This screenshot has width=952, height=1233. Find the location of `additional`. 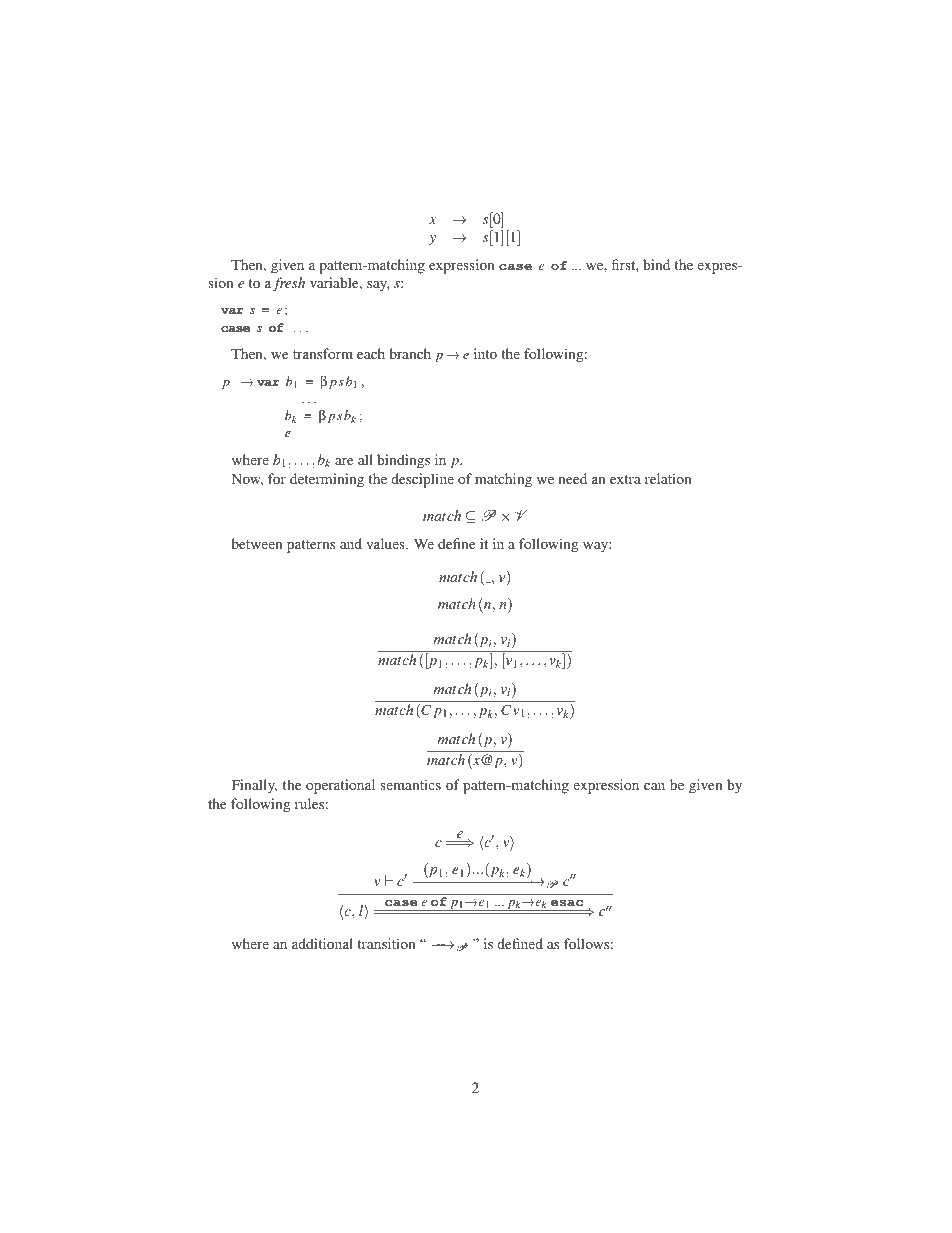

additional is located at coordinates (322, 943).
